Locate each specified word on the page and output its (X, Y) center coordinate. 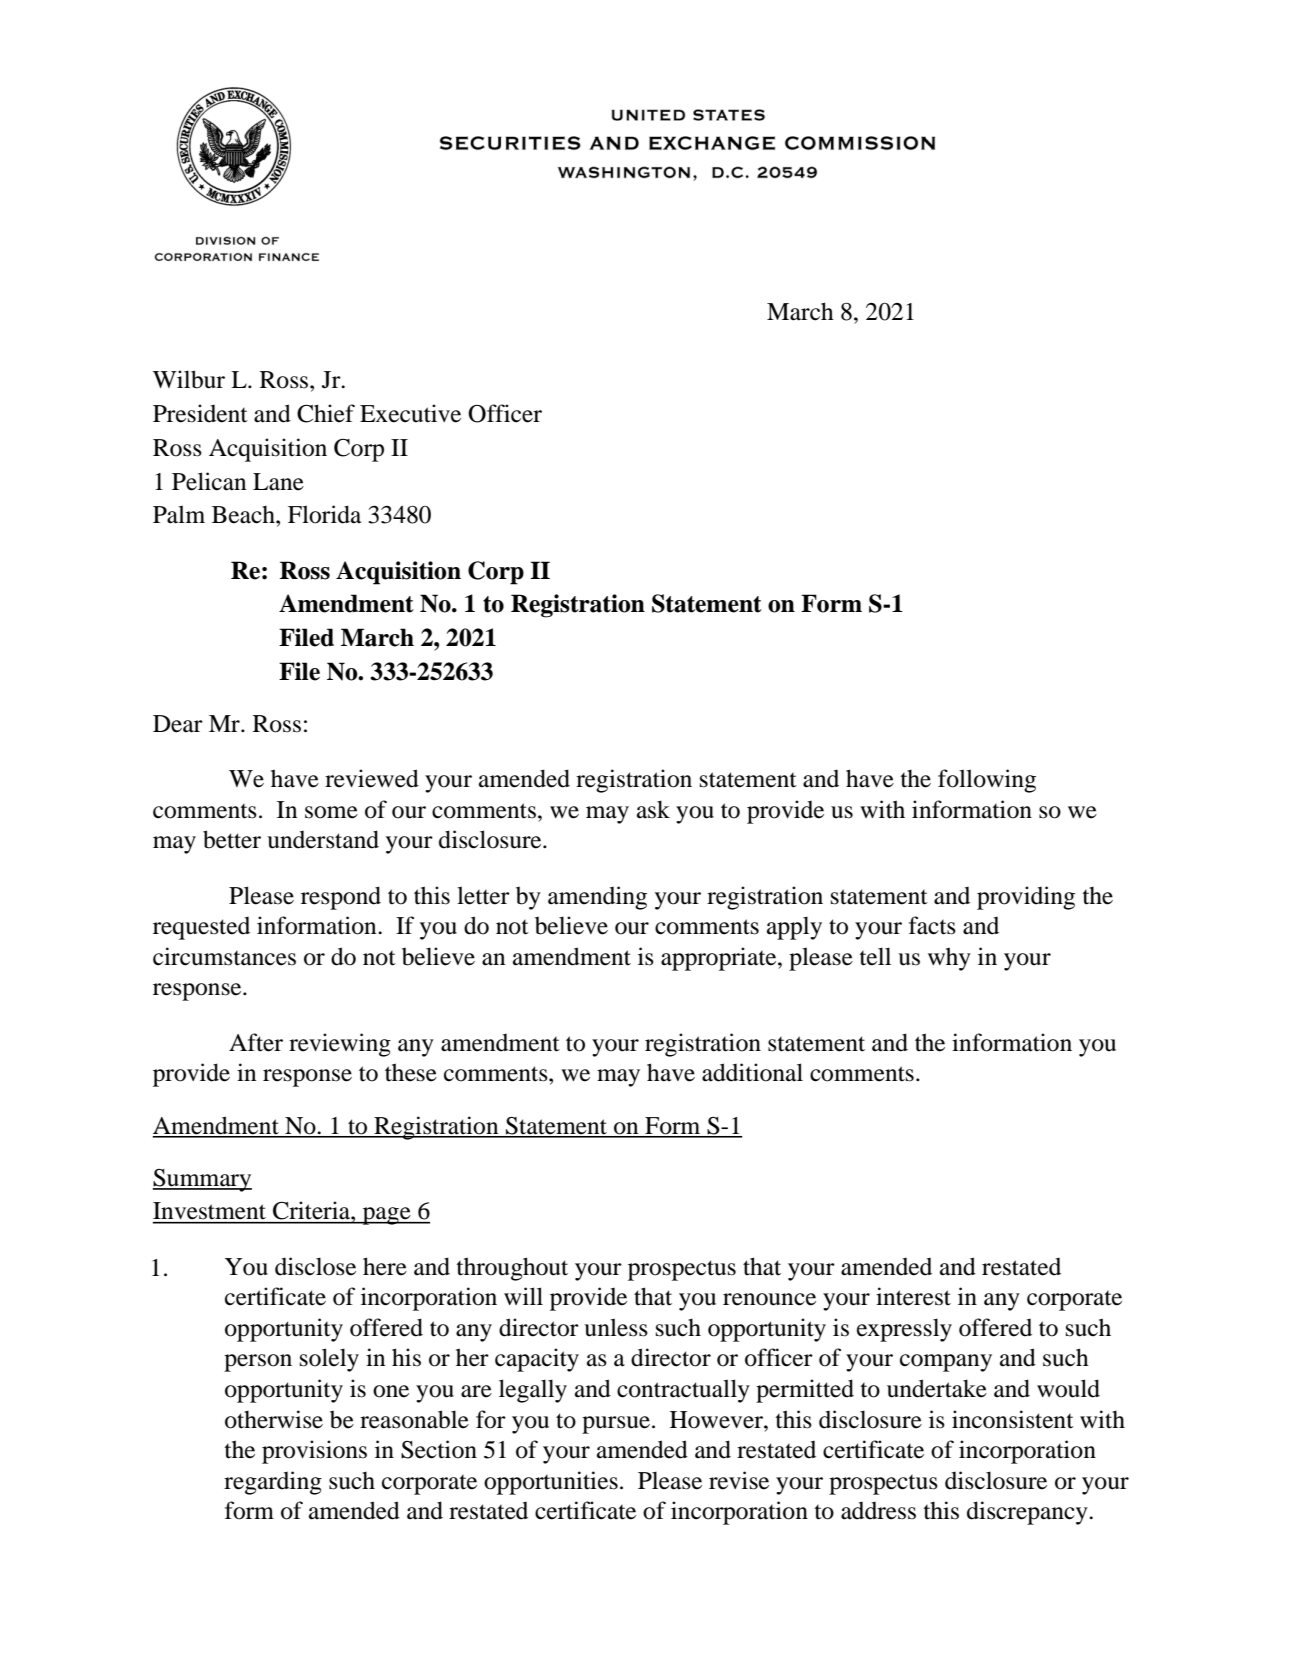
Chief (326, 413)
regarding (273, 1483)
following (987, 781)
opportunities (551, 1483)
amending (597, 898)
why (949, 959)
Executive (410, 413)
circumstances (224, 956)
